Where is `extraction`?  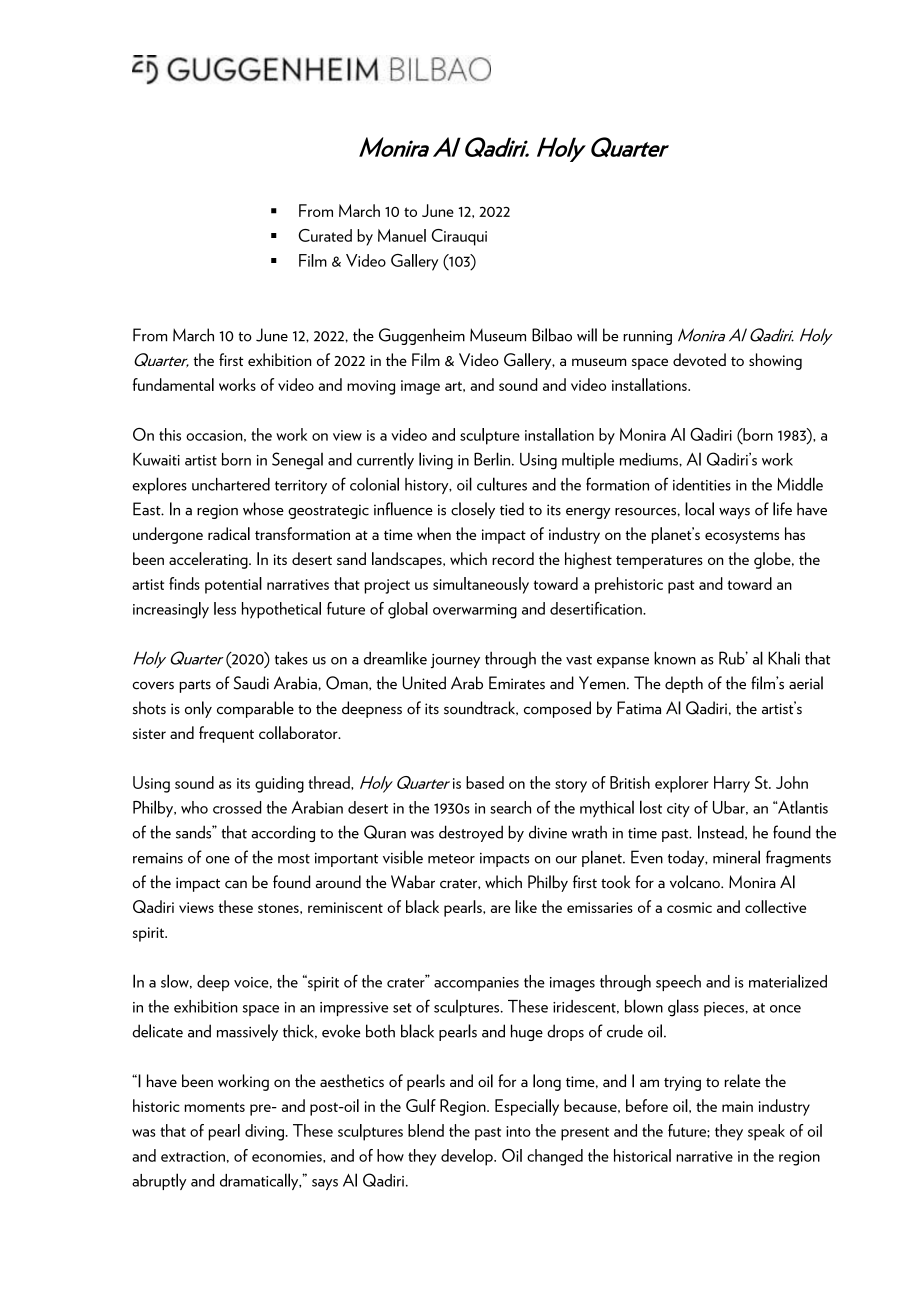
extraction is located at coordinates (193, 1156).
